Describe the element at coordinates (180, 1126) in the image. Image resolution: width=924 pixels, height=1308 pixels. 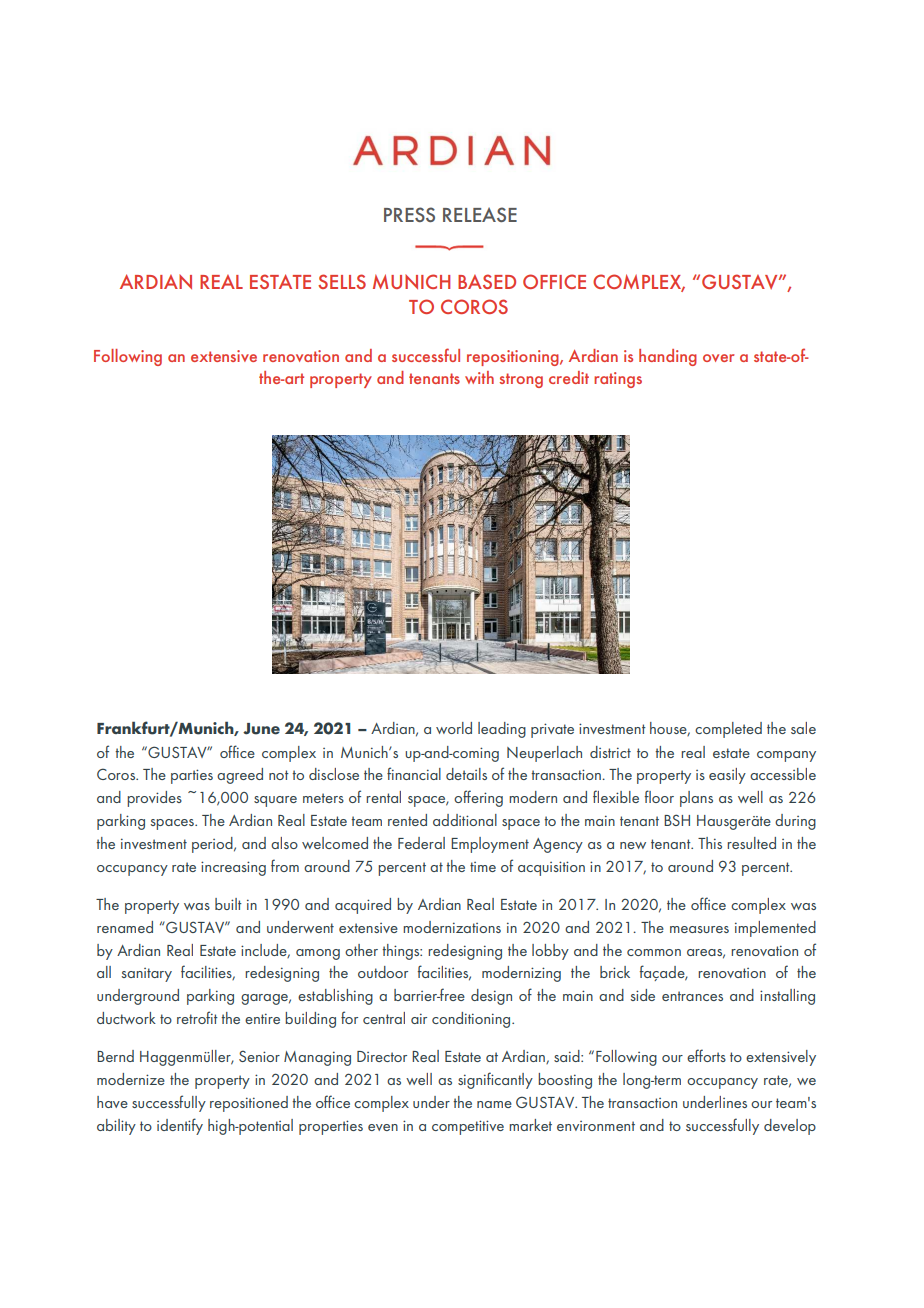
I see `identify` at that location.
